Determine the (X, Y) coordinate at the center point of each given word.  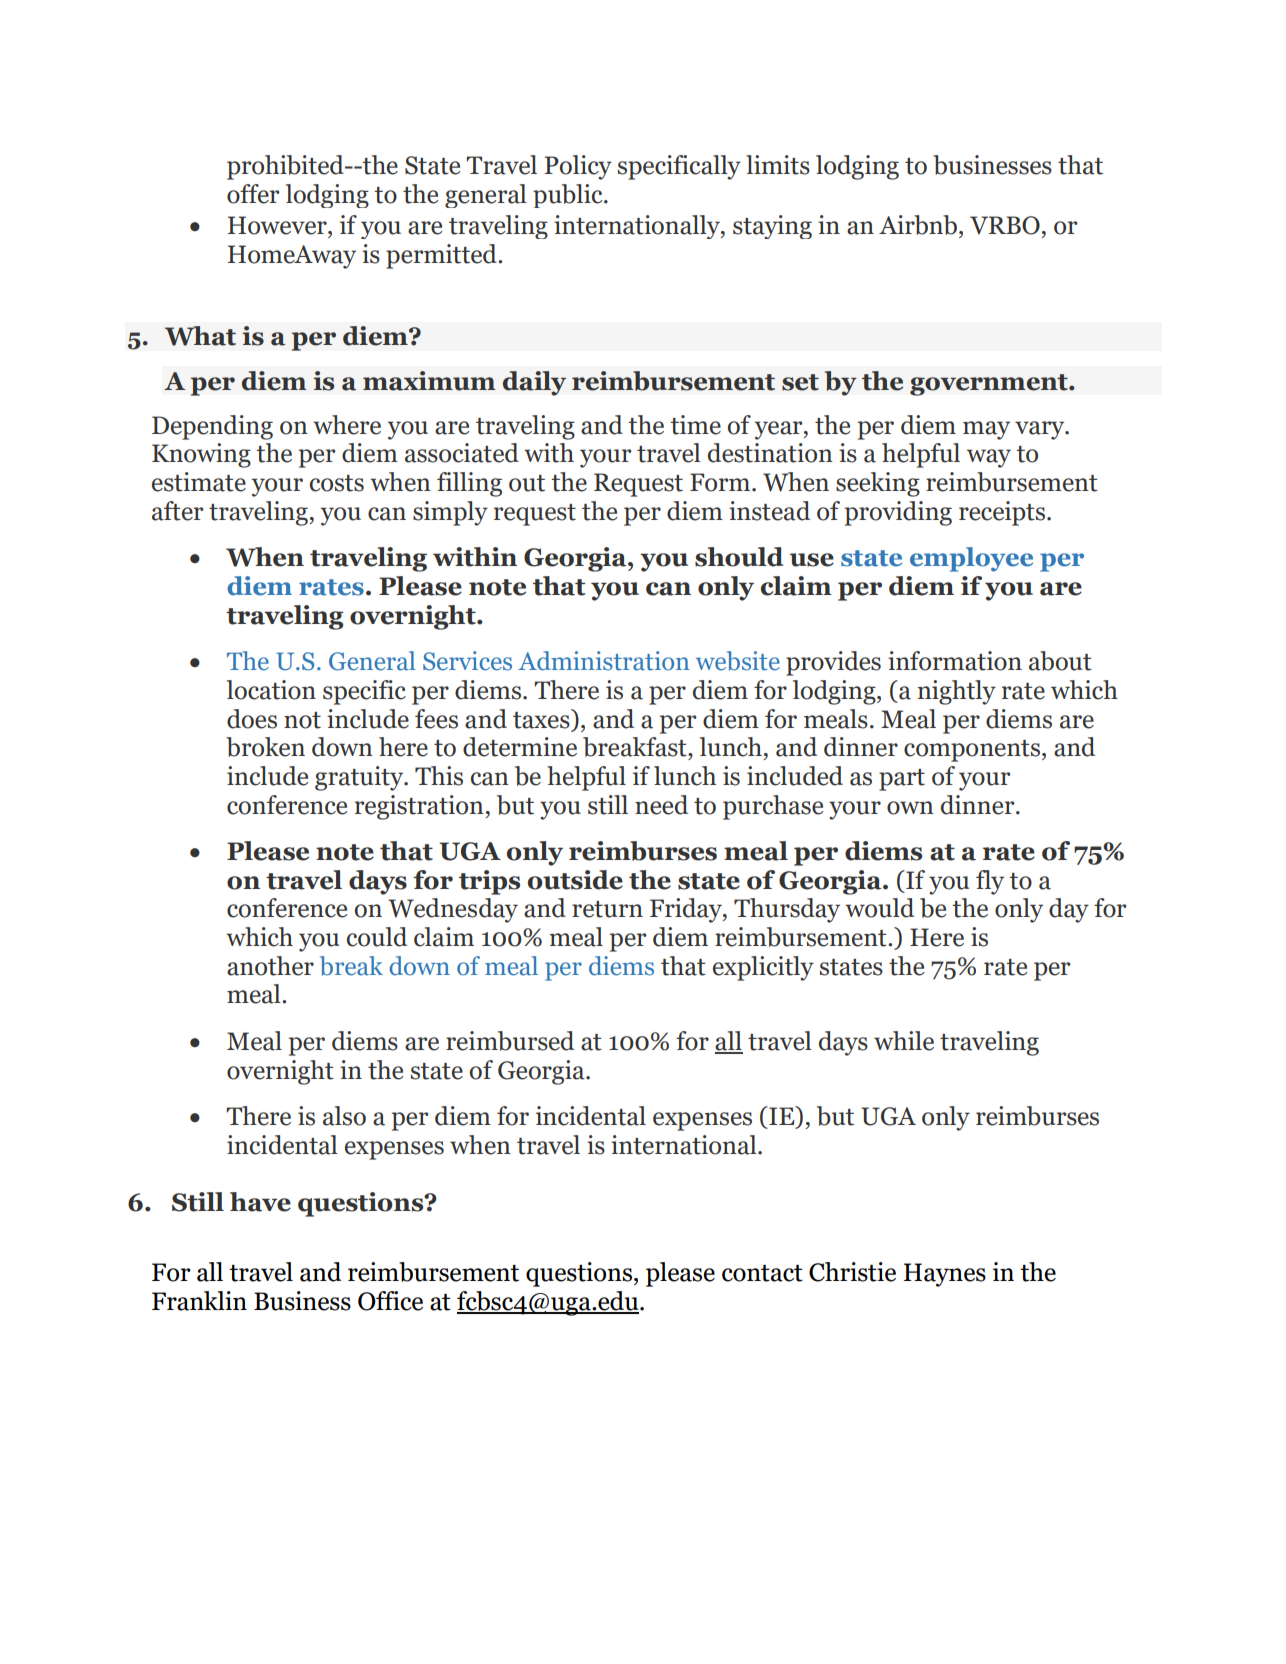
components (972, 751)
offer (253, 194)
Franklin (199, 1301)
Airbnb (919, 225)
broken (265, 747)
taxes (542, 719)
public (569, 196)
